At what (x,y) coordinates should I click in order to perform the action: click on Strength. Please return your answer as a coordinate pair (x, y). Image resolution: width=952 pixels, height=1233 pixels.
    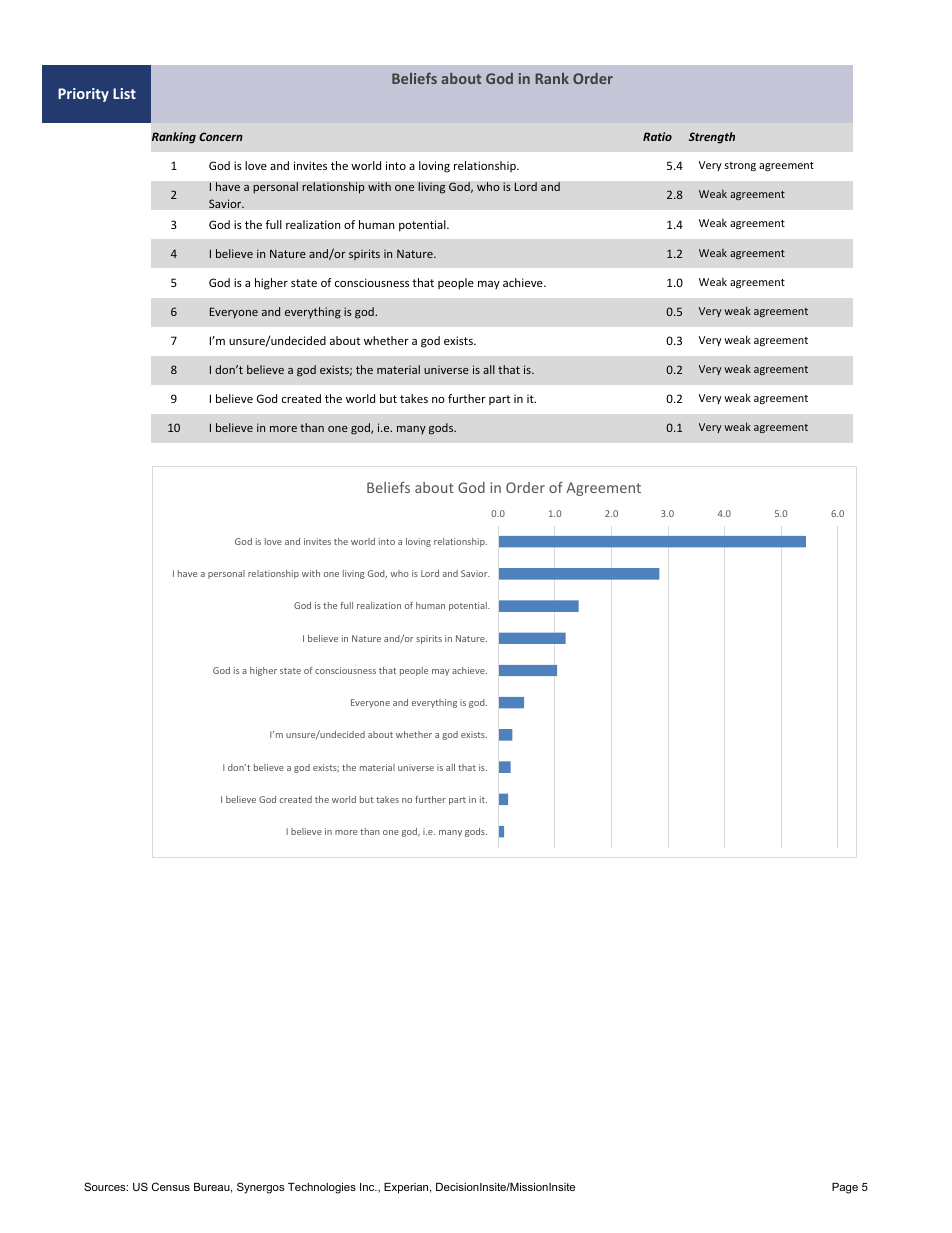
    Looking at the image, I should click on (712, 138).
